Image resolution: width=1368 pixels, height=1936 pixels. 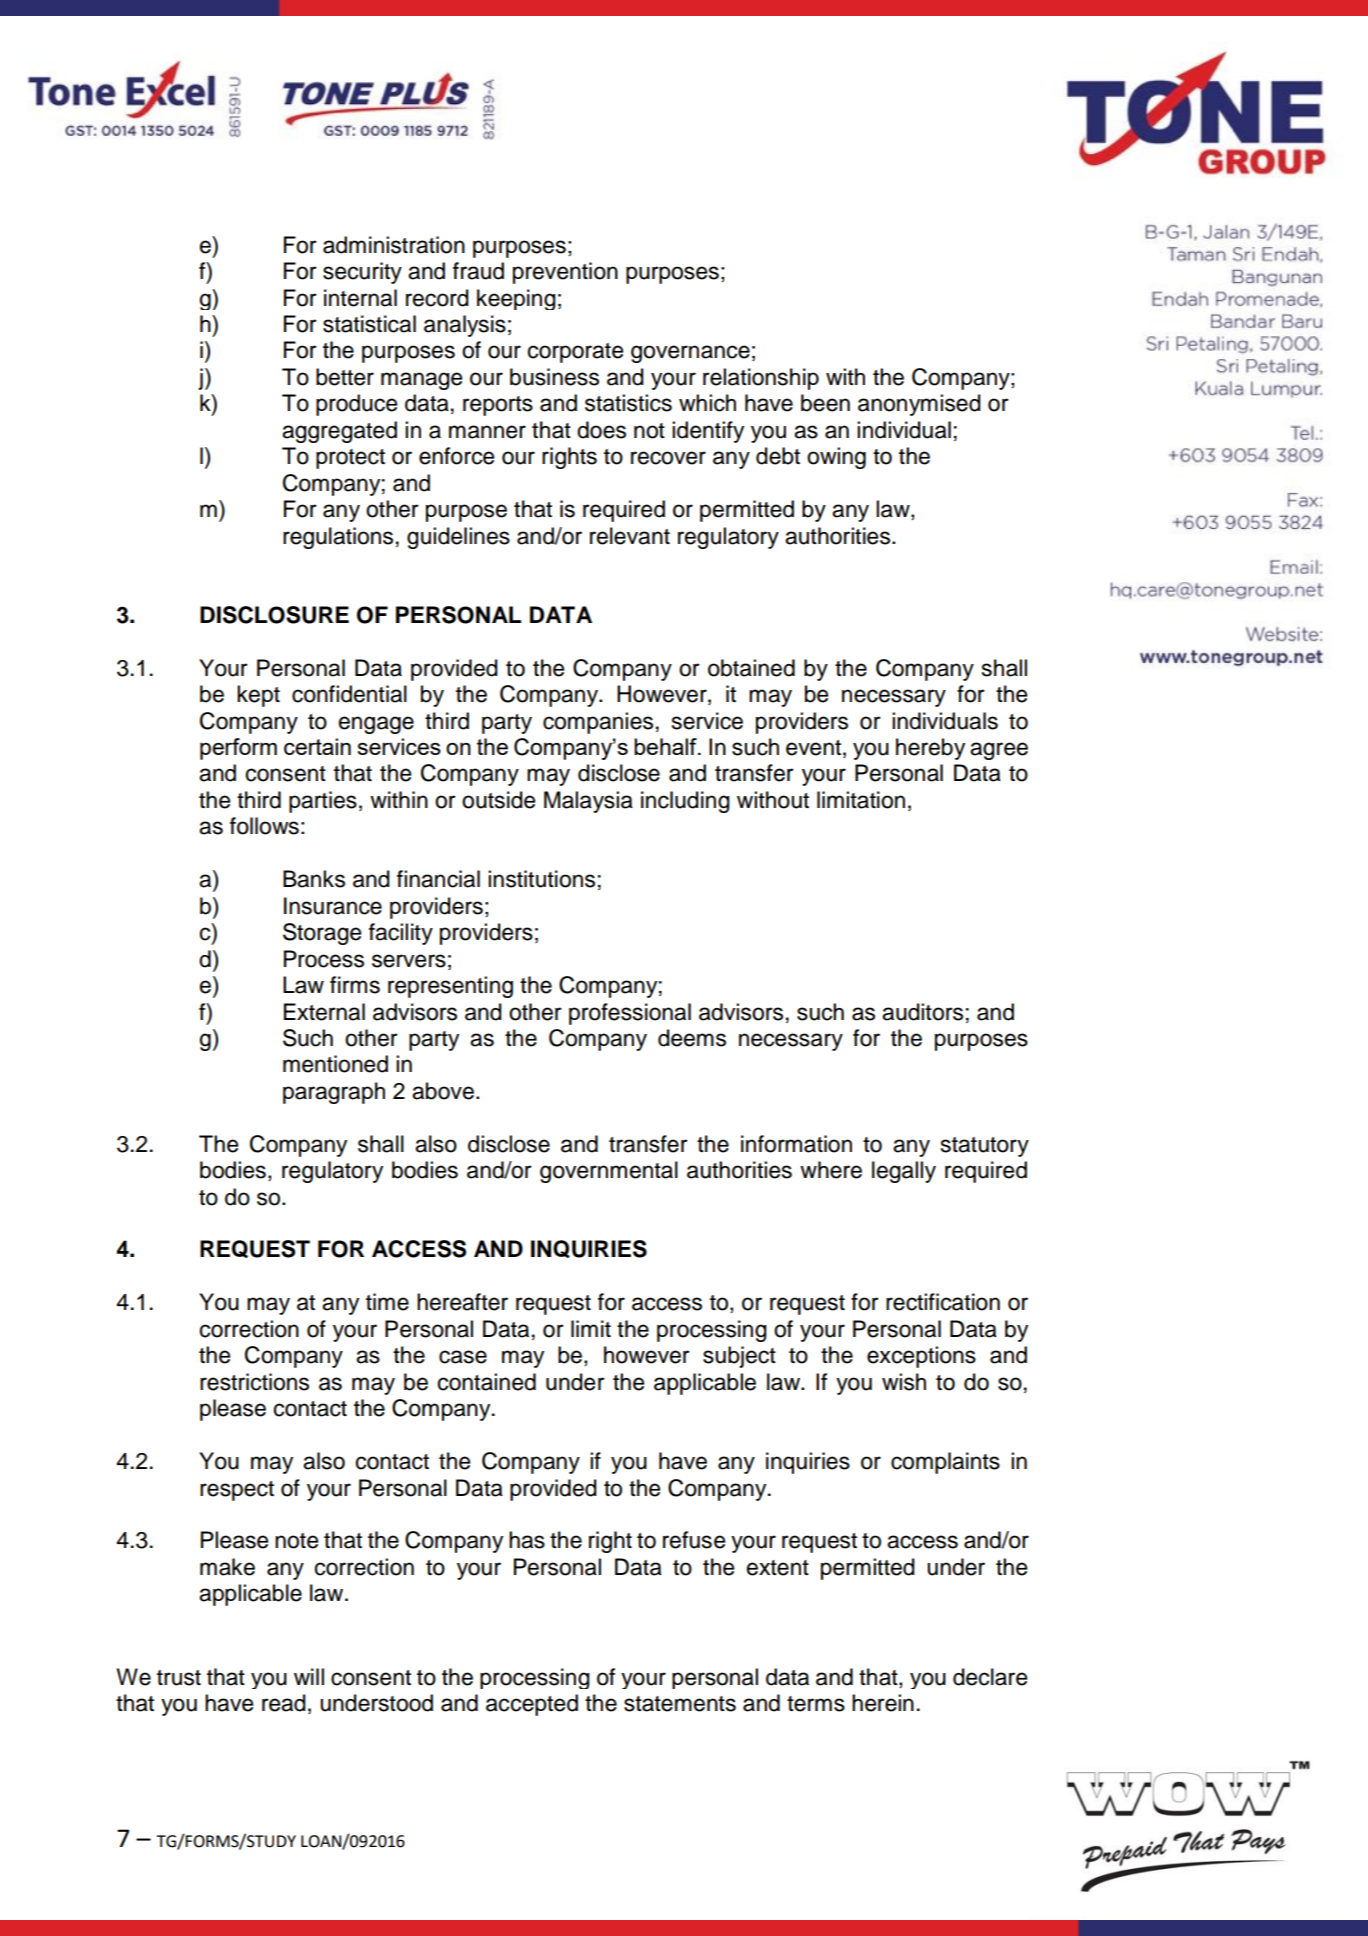 I want to click on hereby, so click(x=930, y=749).
